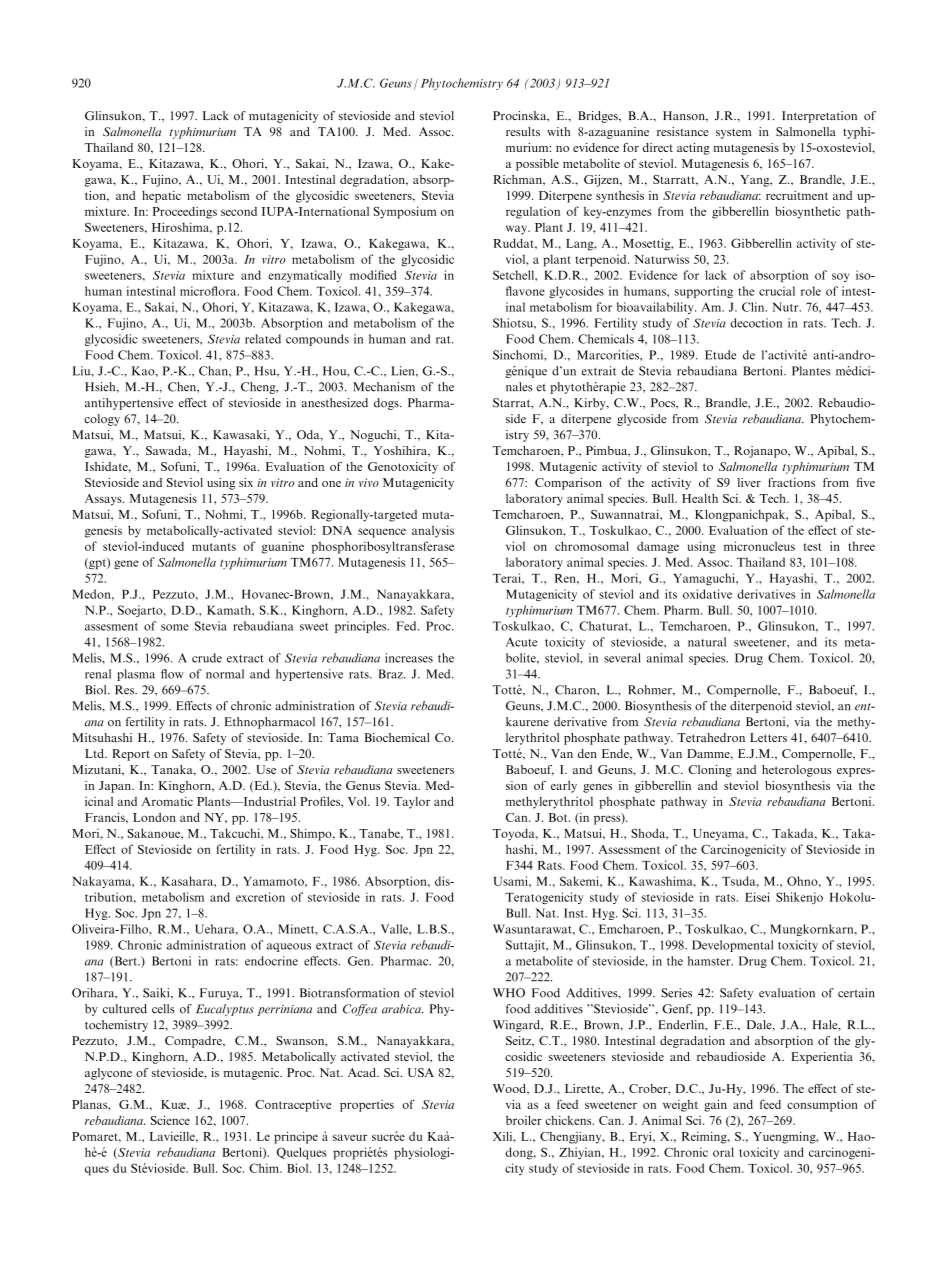 This screenshot has width=952, height=1271. What do you see at coordinates (733, 133) in the screenshot?
I see `system` at bounding box center [733, 133].
